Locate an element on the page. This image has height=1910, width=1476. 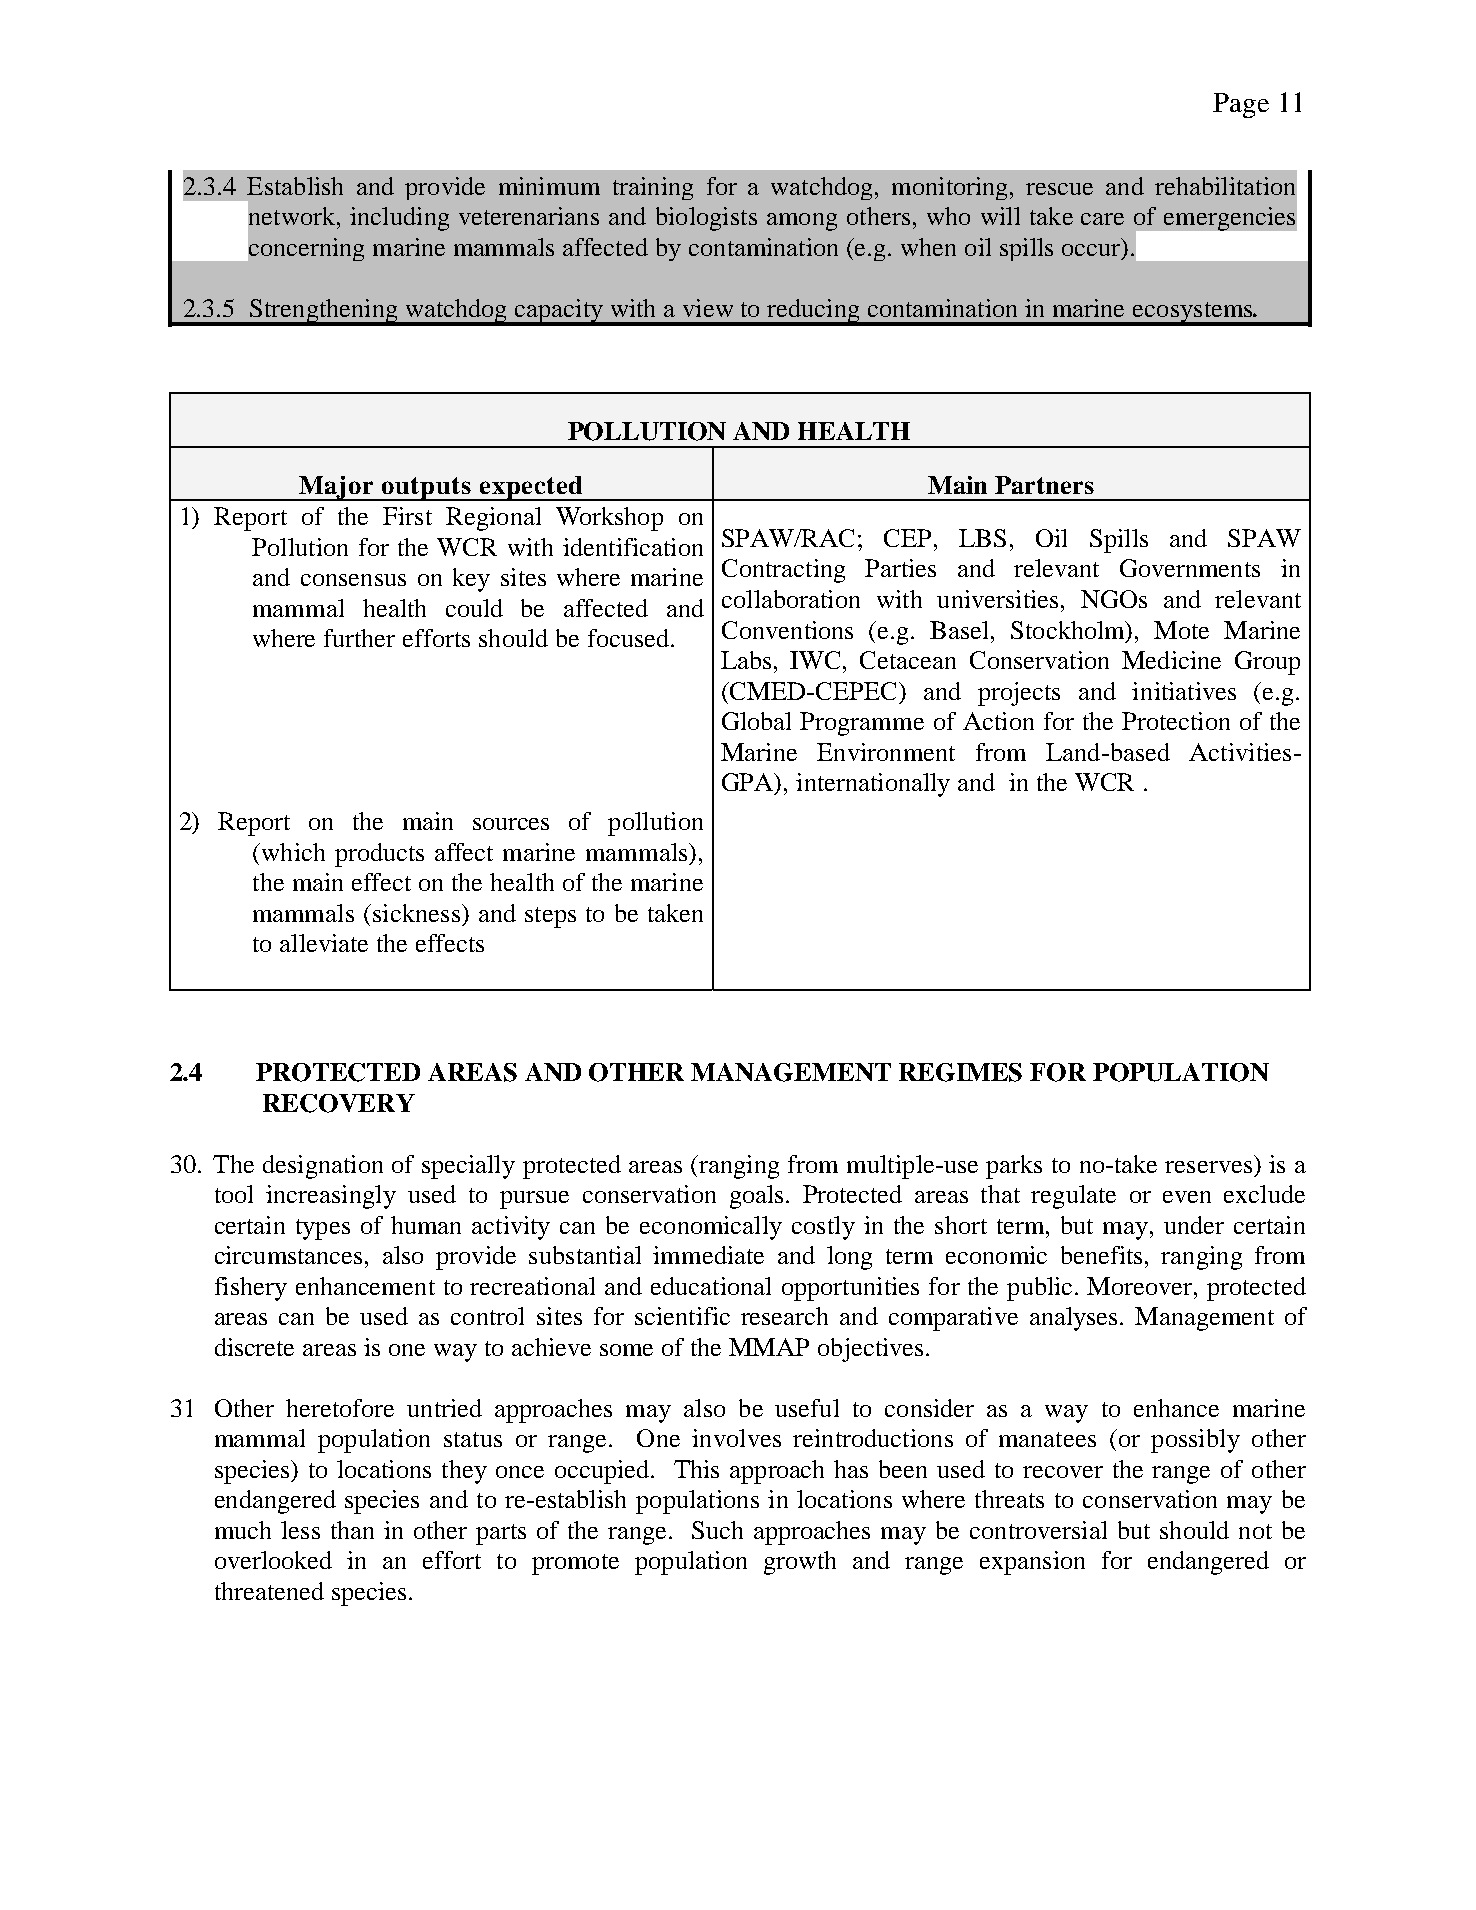
products is located at coordinates (379, 855).
